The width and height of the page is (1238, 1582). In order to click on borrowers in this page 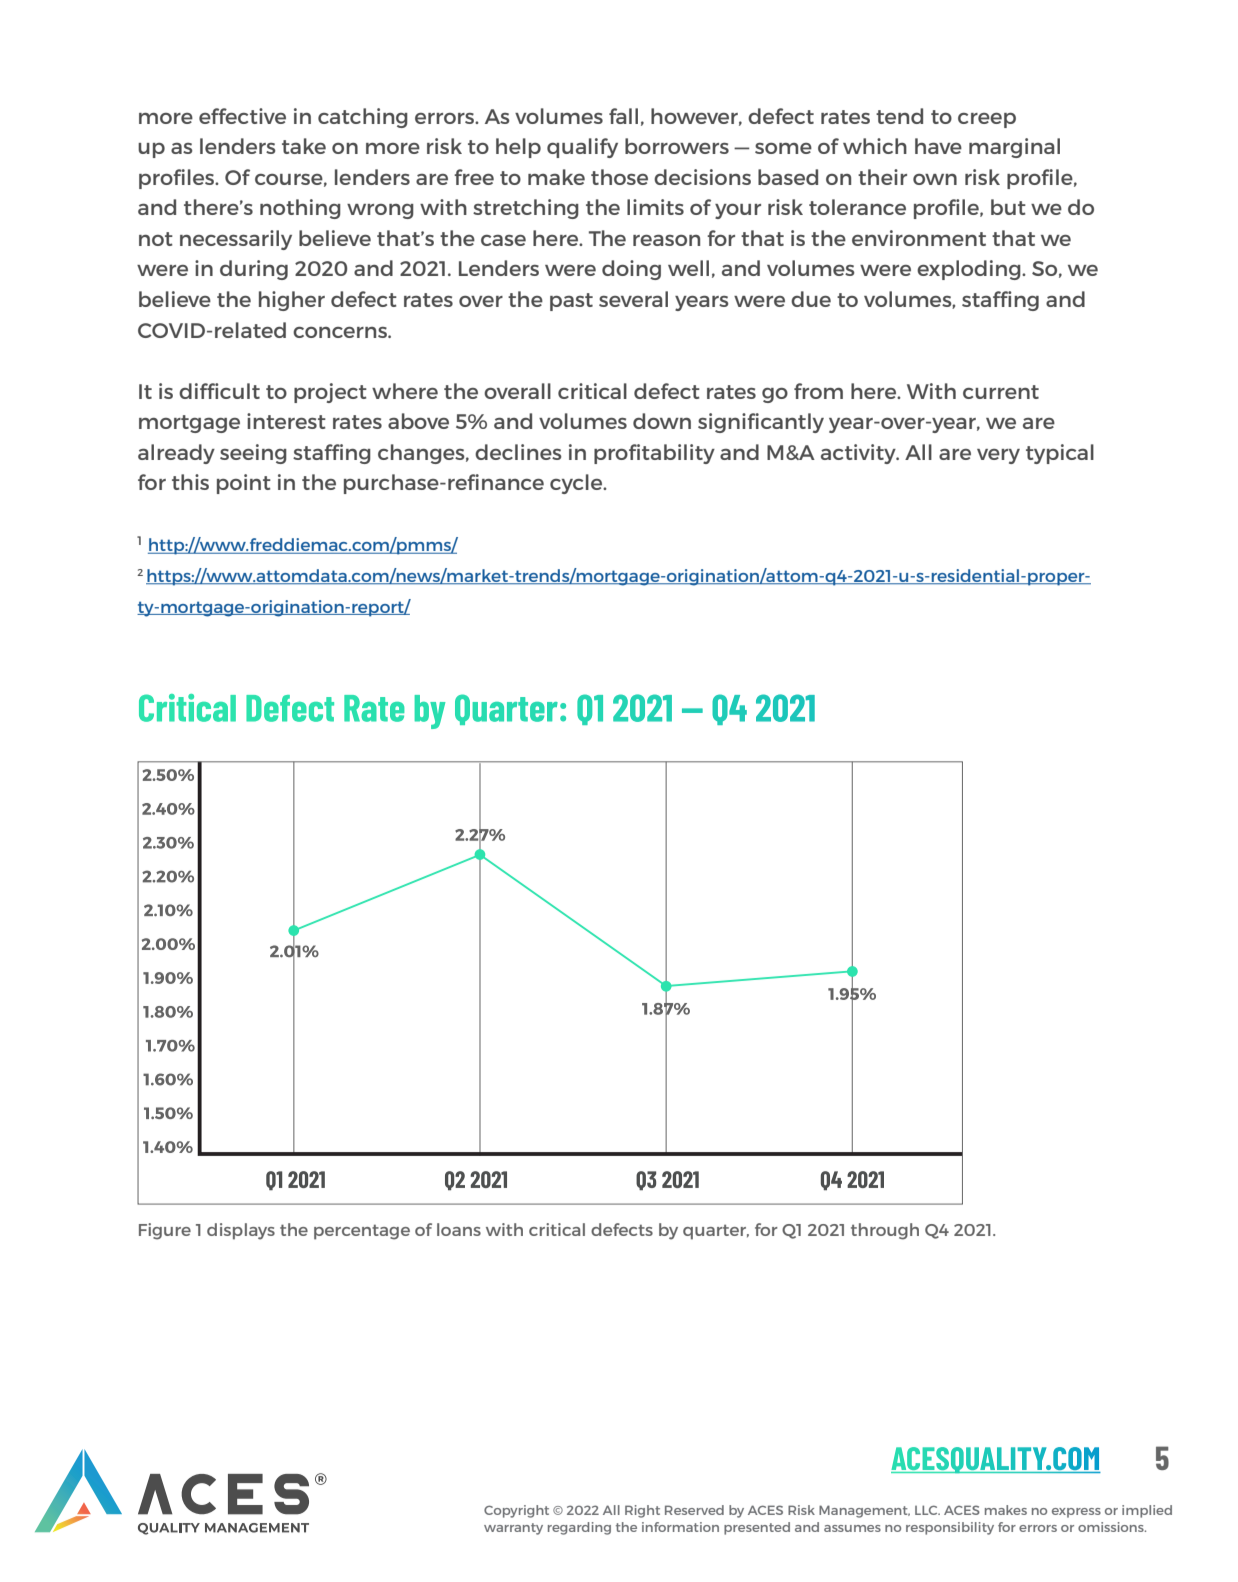, I will do `click(677, 146)`.
